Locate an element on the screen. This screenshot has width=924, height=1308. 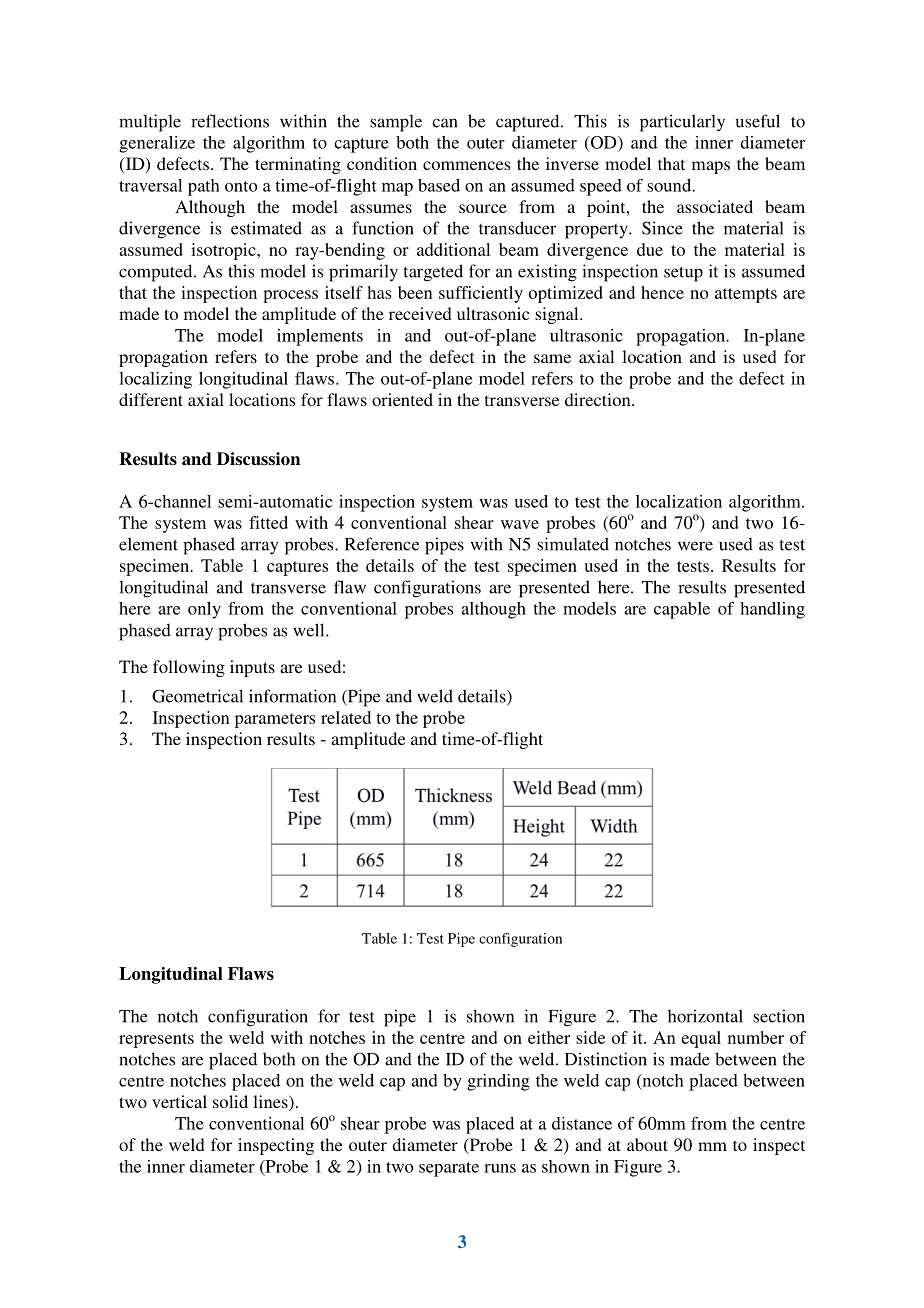
localizing is located at coordinates (155, 380).
